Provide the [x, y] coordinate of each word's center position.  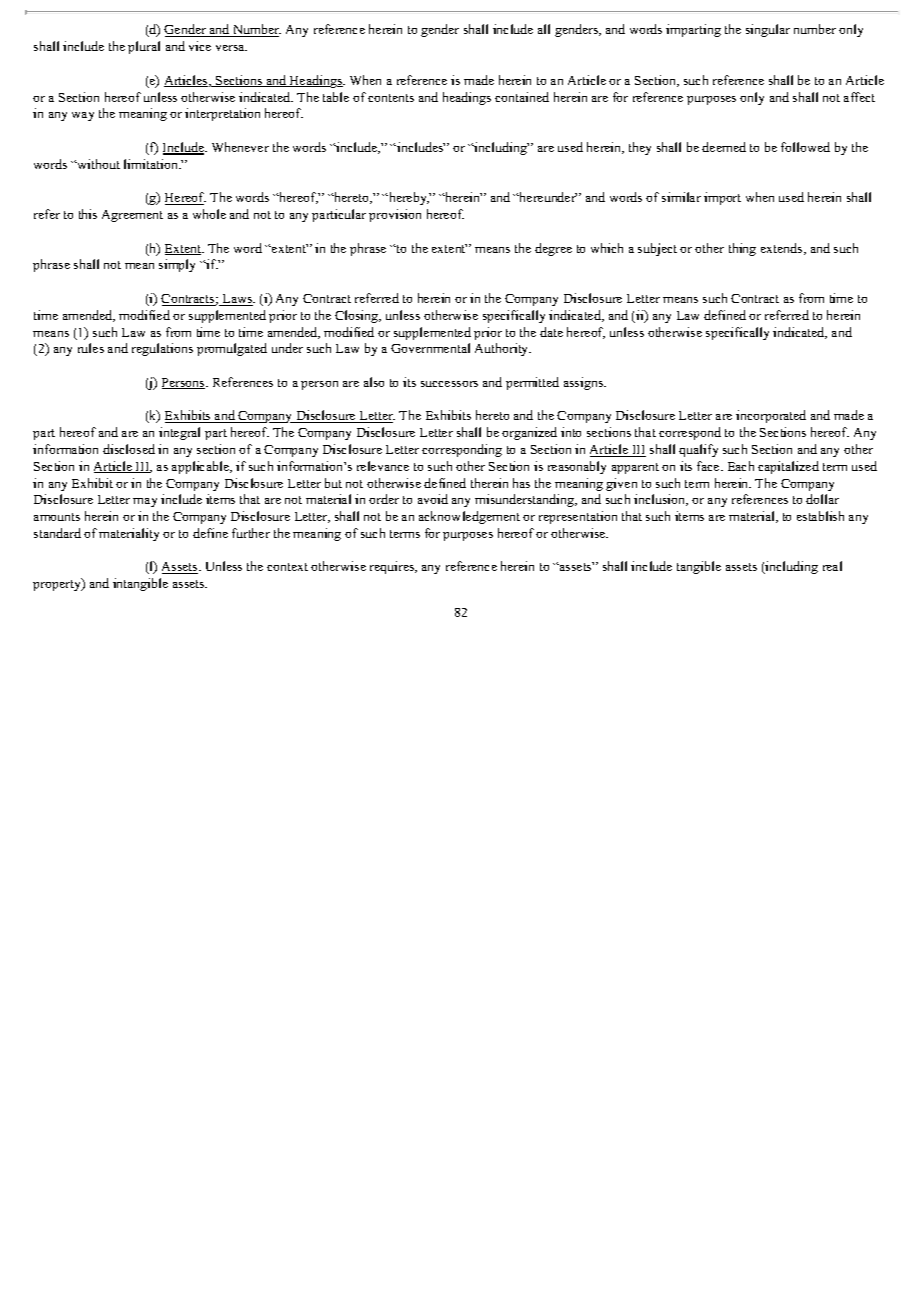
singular [768, 30]
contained [522, 97]
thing [742, 249]
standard [57, 533]
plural [144, 47]
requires [393, 567]
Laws [237, 300]
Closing [358, 316]
